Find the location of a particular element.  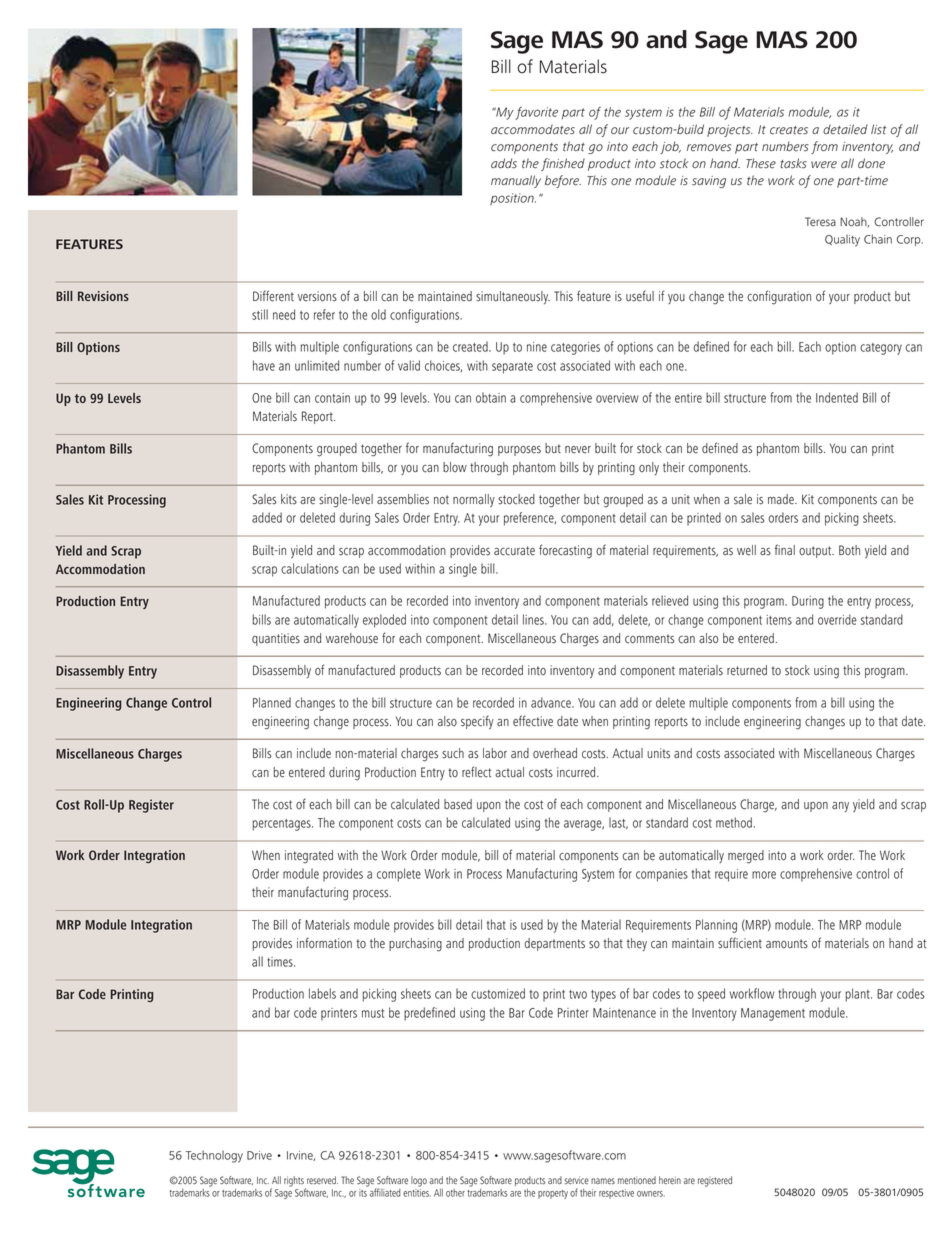

herein is located at coordinates (670, 1180).
